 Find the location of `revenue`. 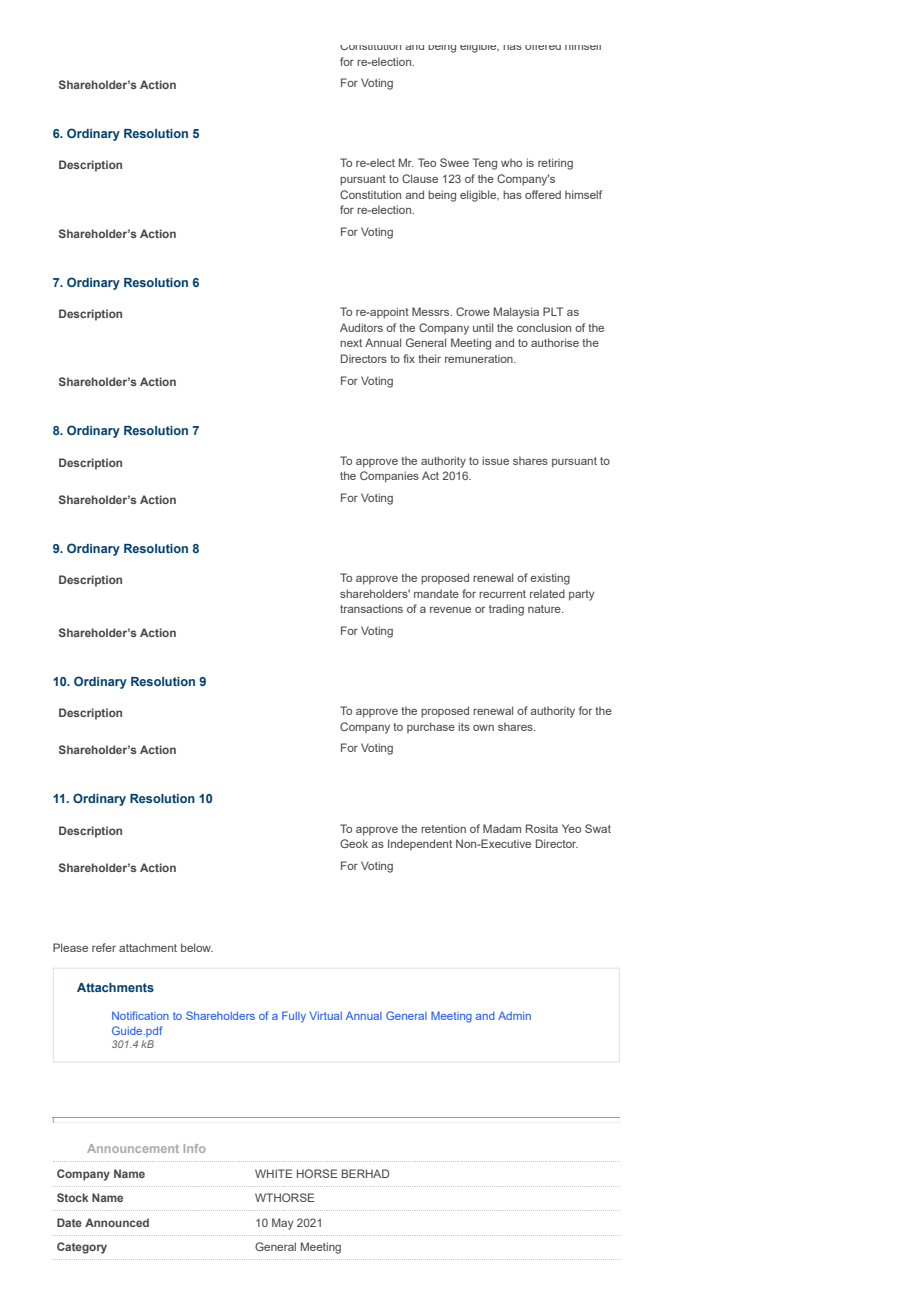

revenue is located at coordinates (450, 610).
